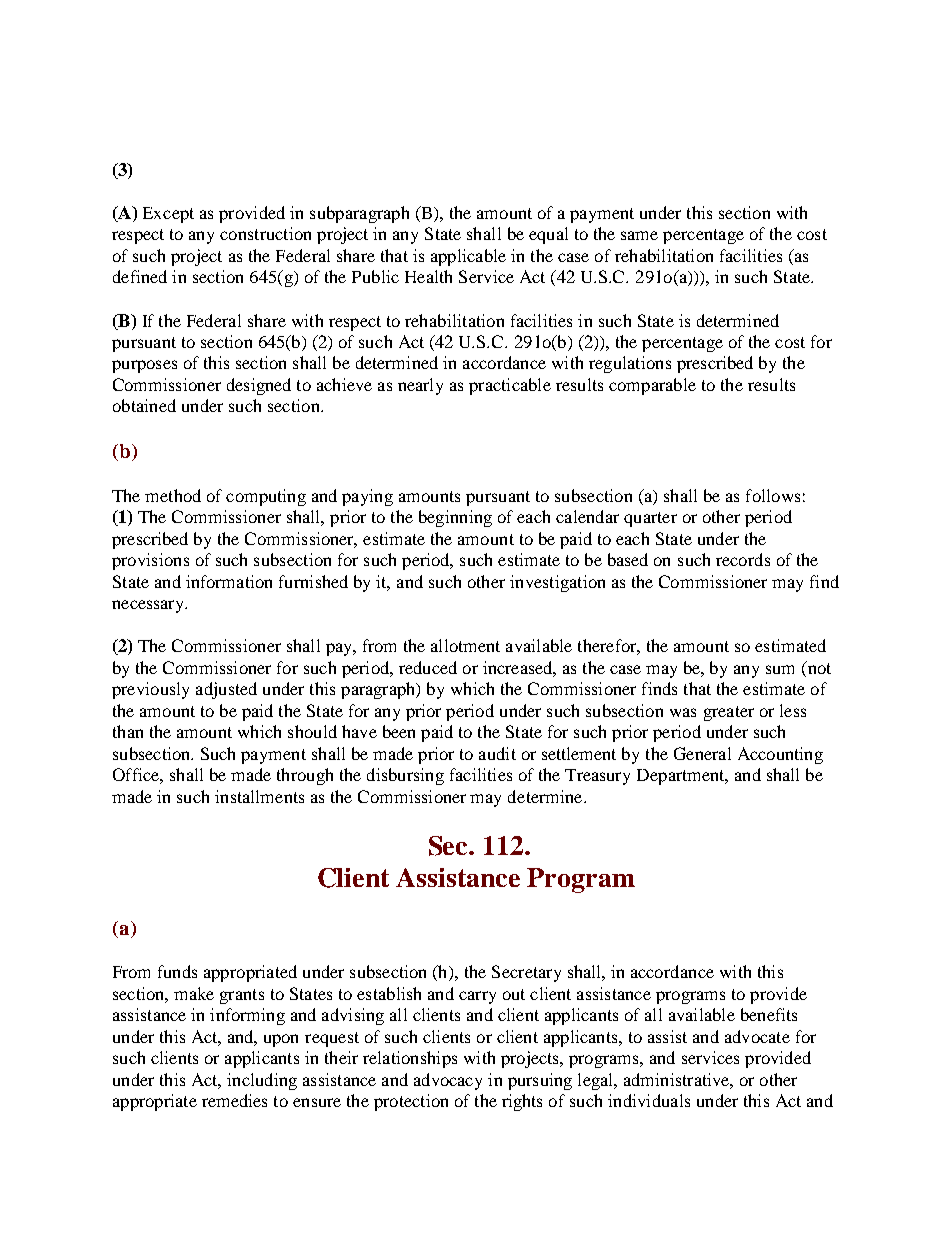  What do you see at coordinates (234, 1100) in the document?
I see `remedies` at bounding box center [234, 1100].
